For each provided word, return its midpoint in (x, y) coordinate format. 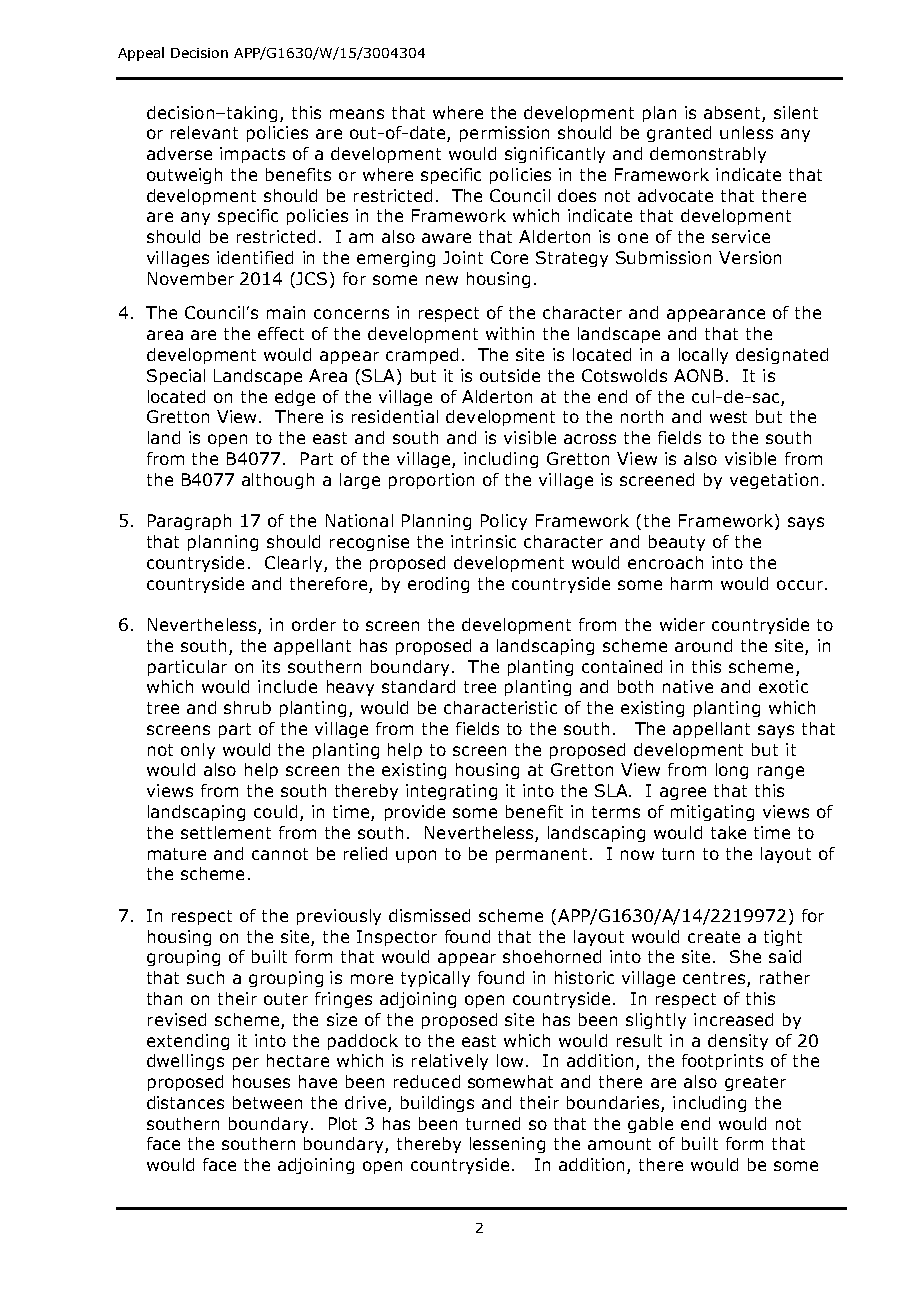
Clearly (295, 564)
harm (691, 583)
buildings (437, 1104)
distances (185, 1102)
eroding (438, 585)
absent (732, 112)
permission (504, 134)
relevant (204, 132)
